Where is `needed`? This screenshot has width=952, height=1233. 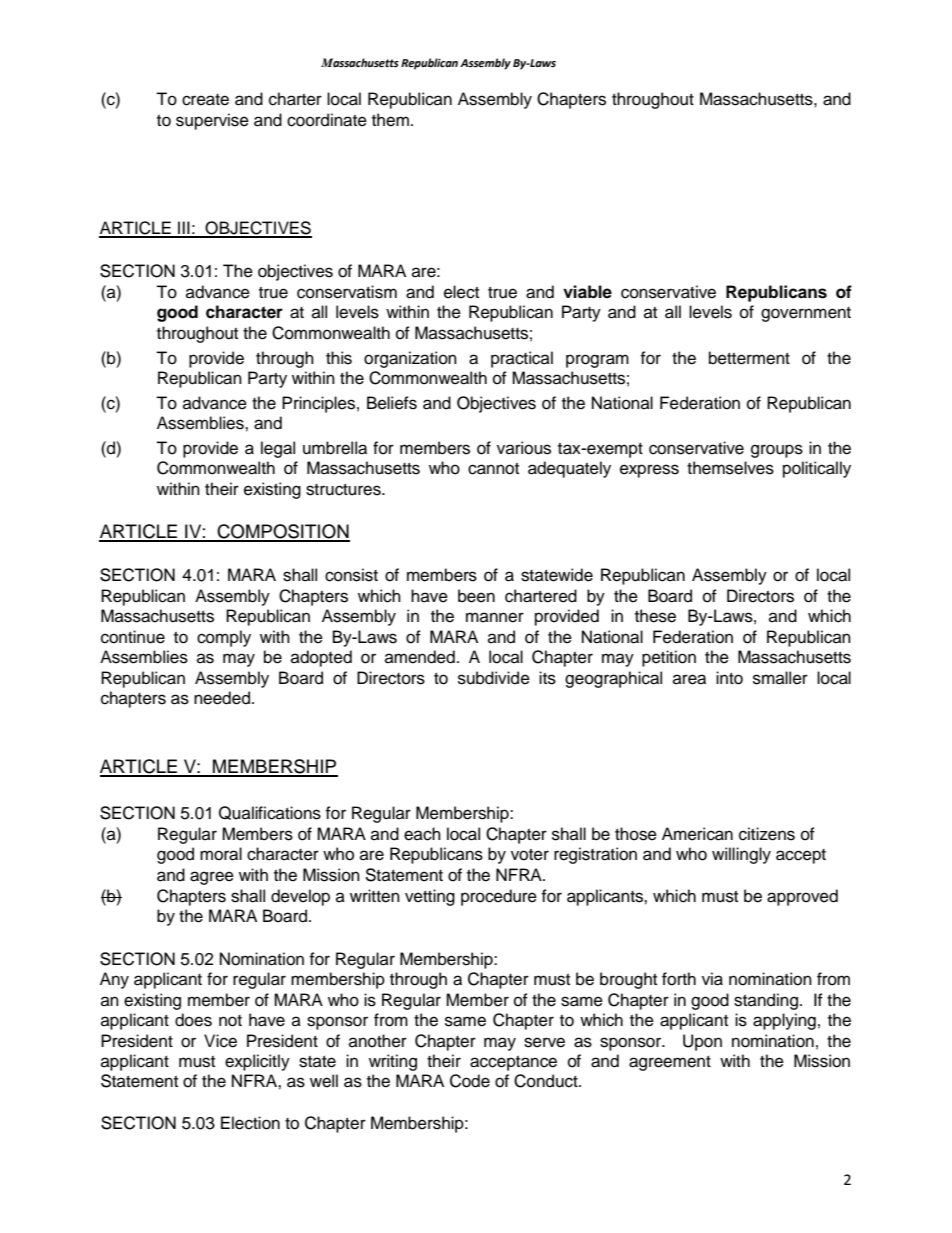
needed is located at coordinates (222, 698).
